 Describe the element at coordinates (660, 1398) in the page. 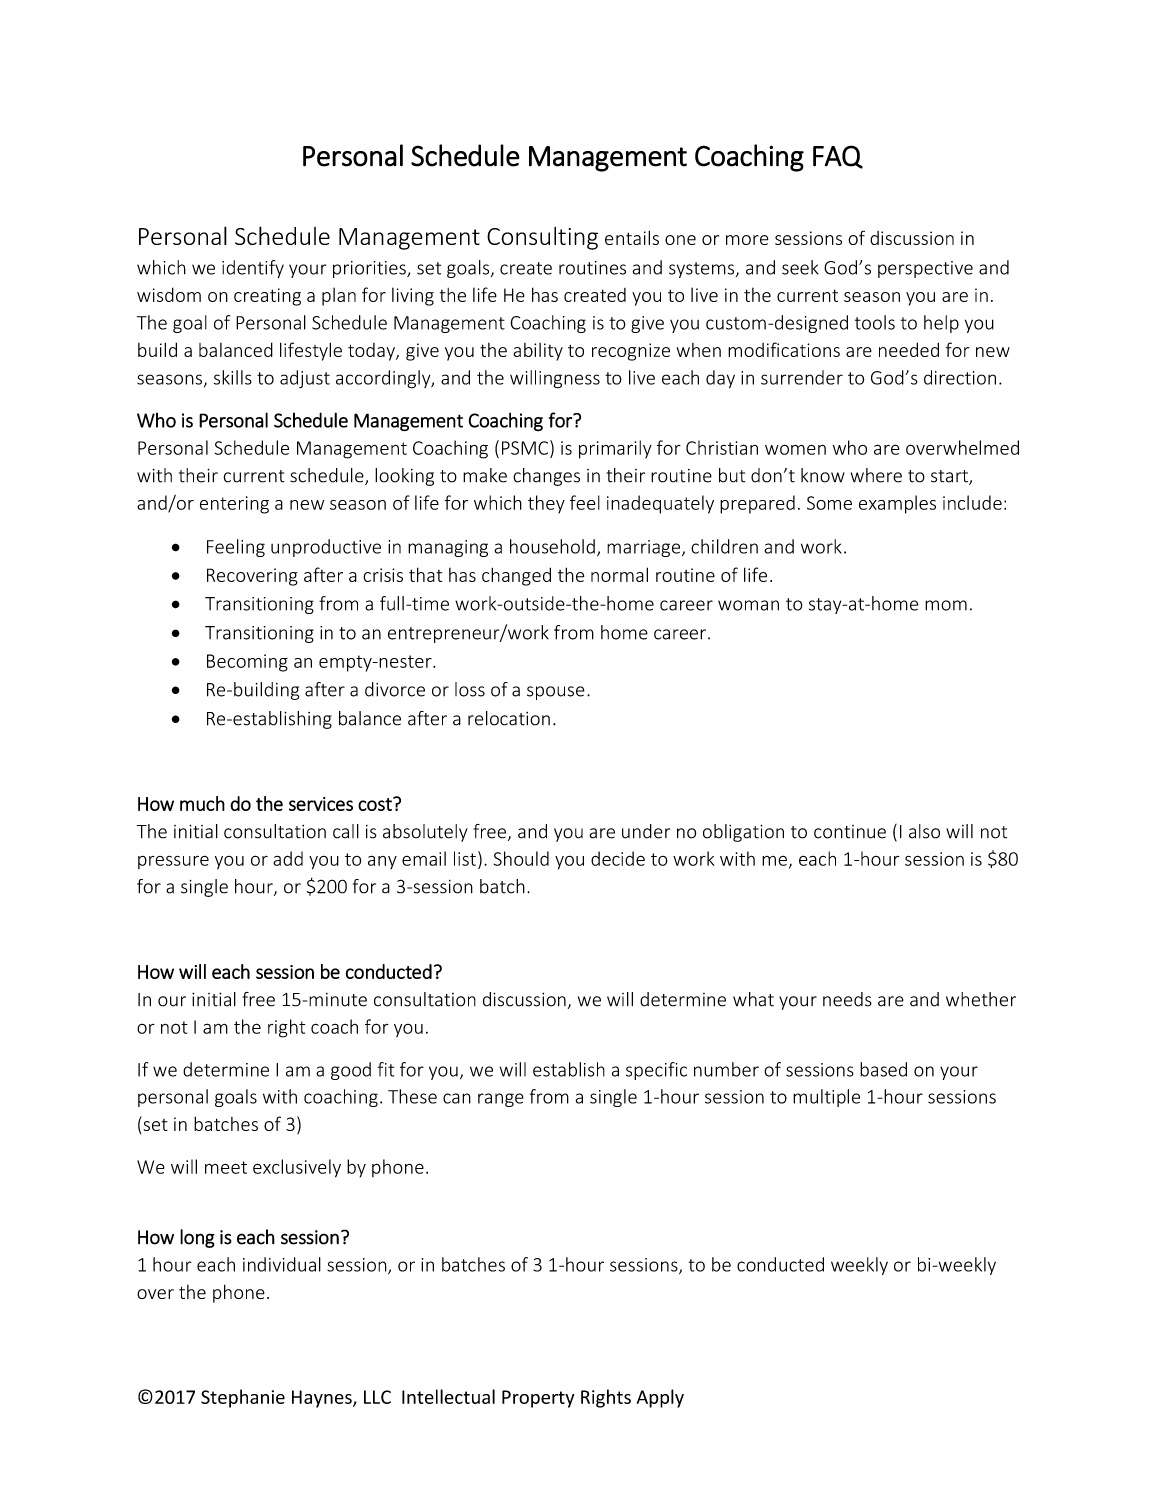

I see `Apply` at that location.
